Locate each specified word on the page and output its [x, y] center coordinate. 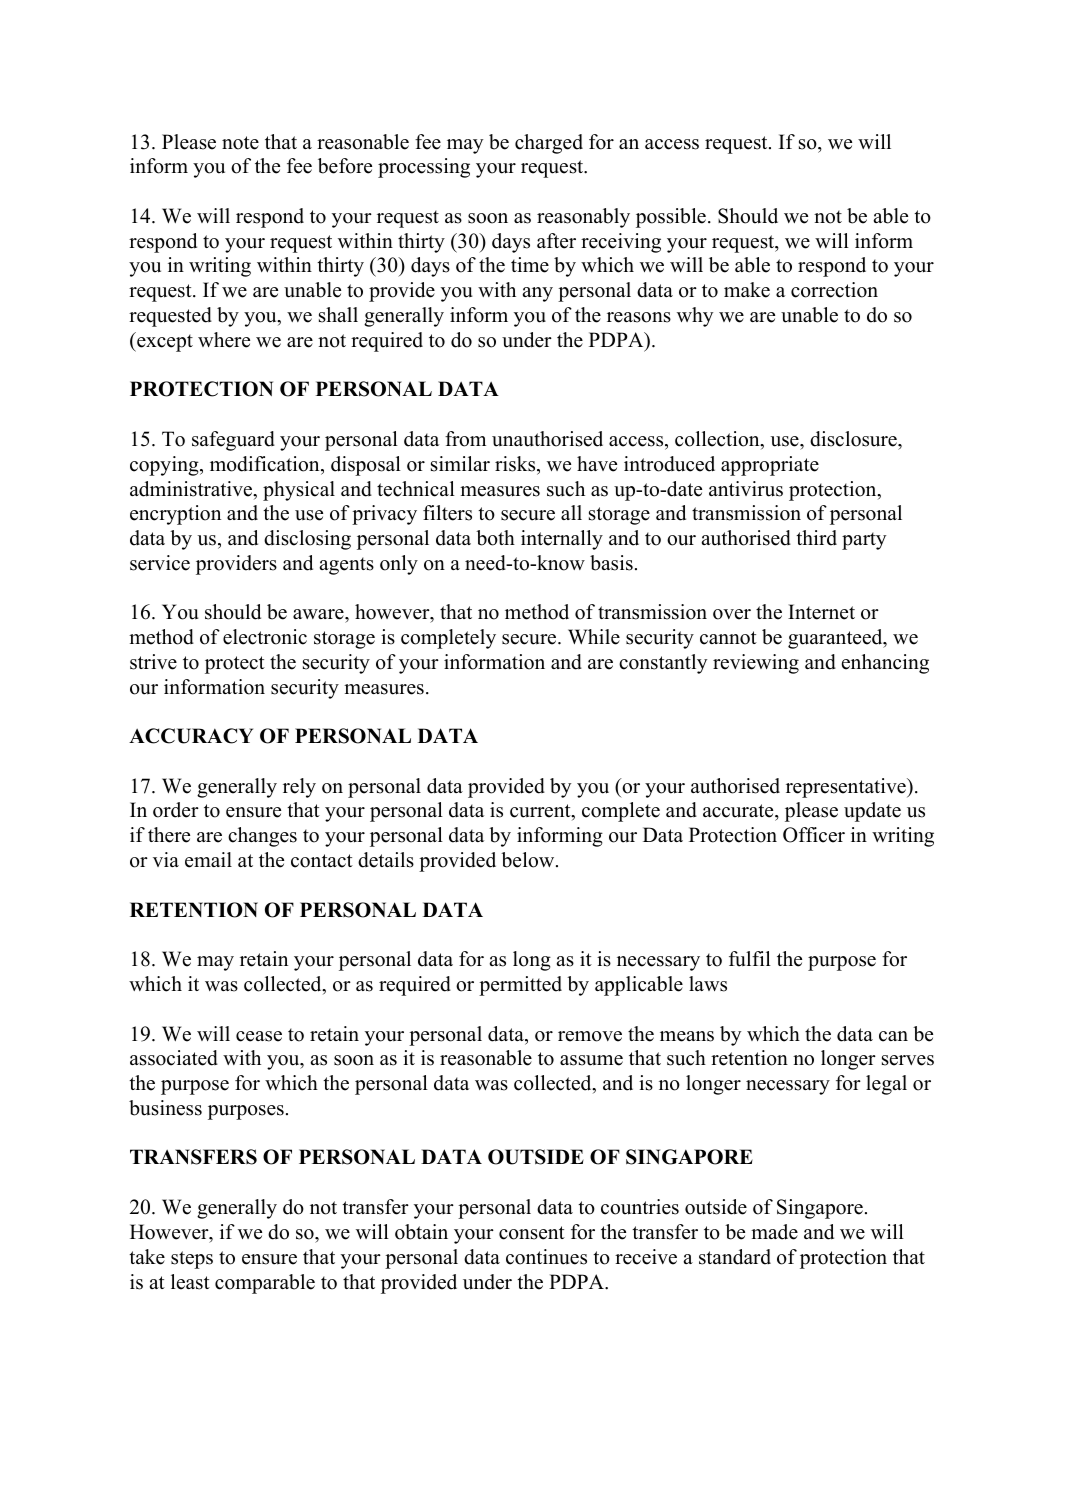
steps [192, 1260]
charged [549, 144]
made [774, 1232]
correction [834, 290]
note [240, 143]
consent [532, 1233]
